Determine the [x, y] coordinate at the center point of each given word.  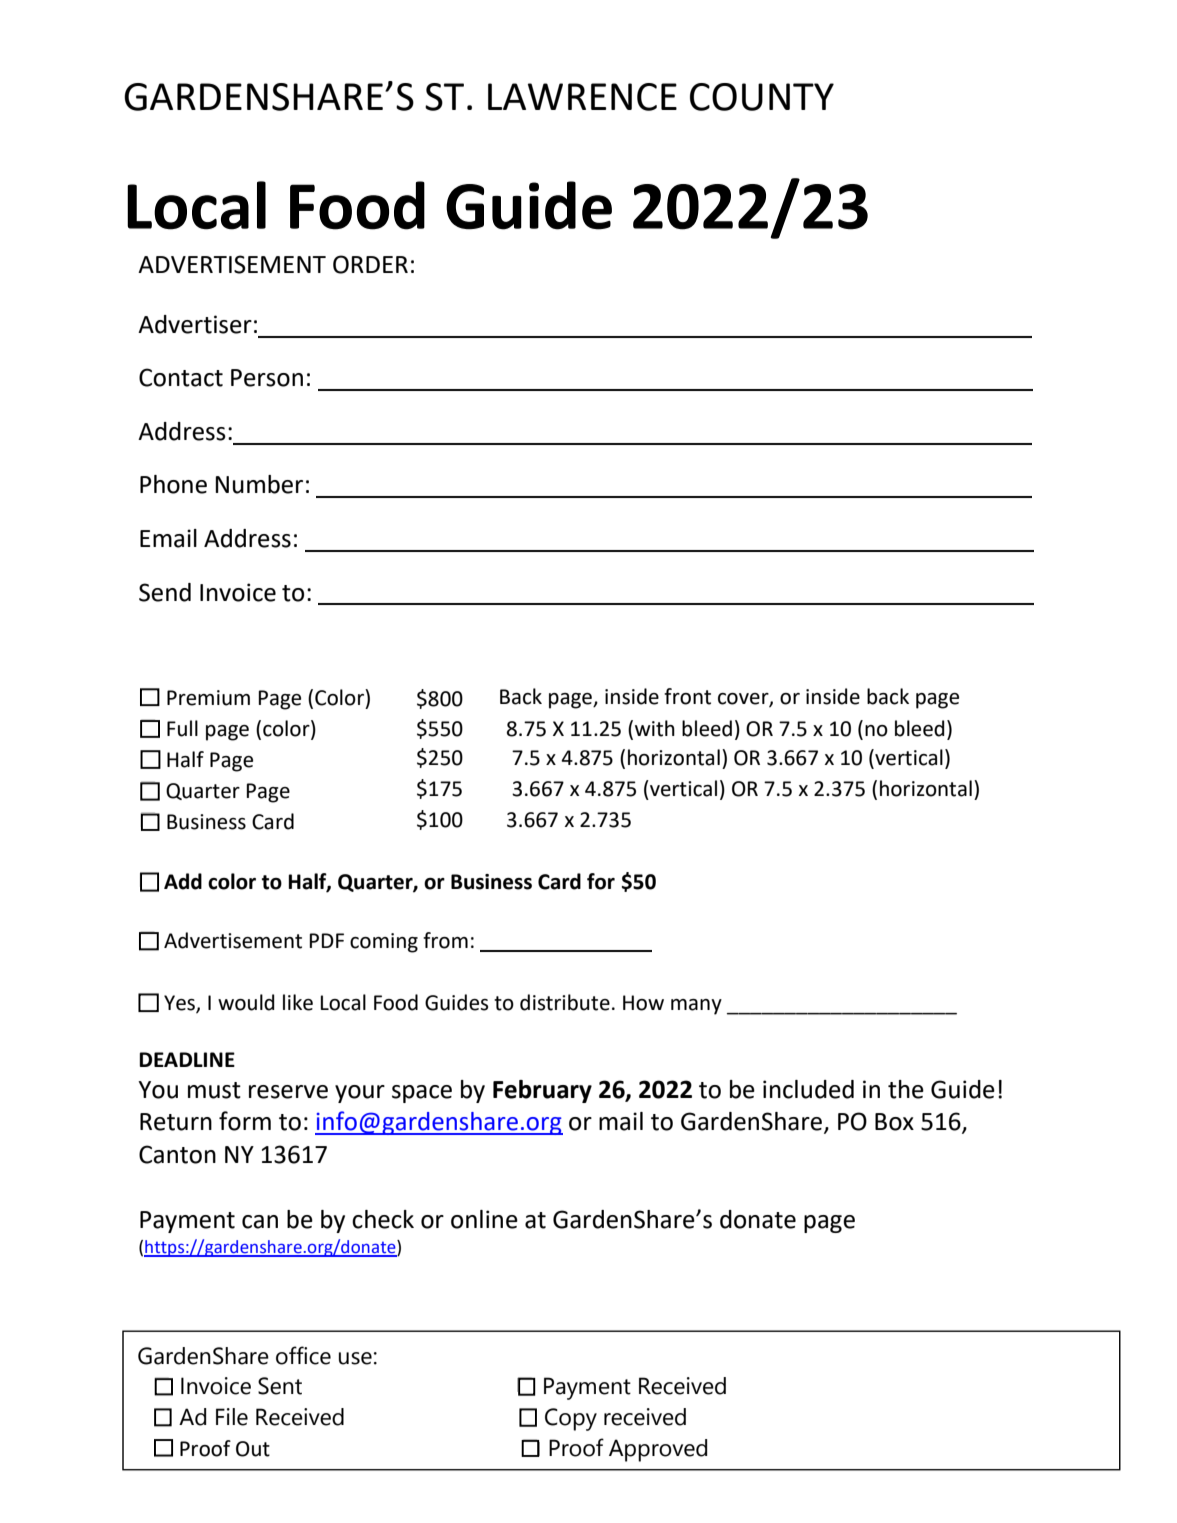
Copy [571, 1419]
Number [259, 484]
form [245, 1121]
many [696, 1007]
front [687, 696]
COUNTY [762, 97]
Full [182, 728]
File [232, 1417]
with [655, 728]
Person [267, 378]
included [808, 1089]
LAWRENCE [582, 97]
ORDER [370, 264]
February [542, 1091]
